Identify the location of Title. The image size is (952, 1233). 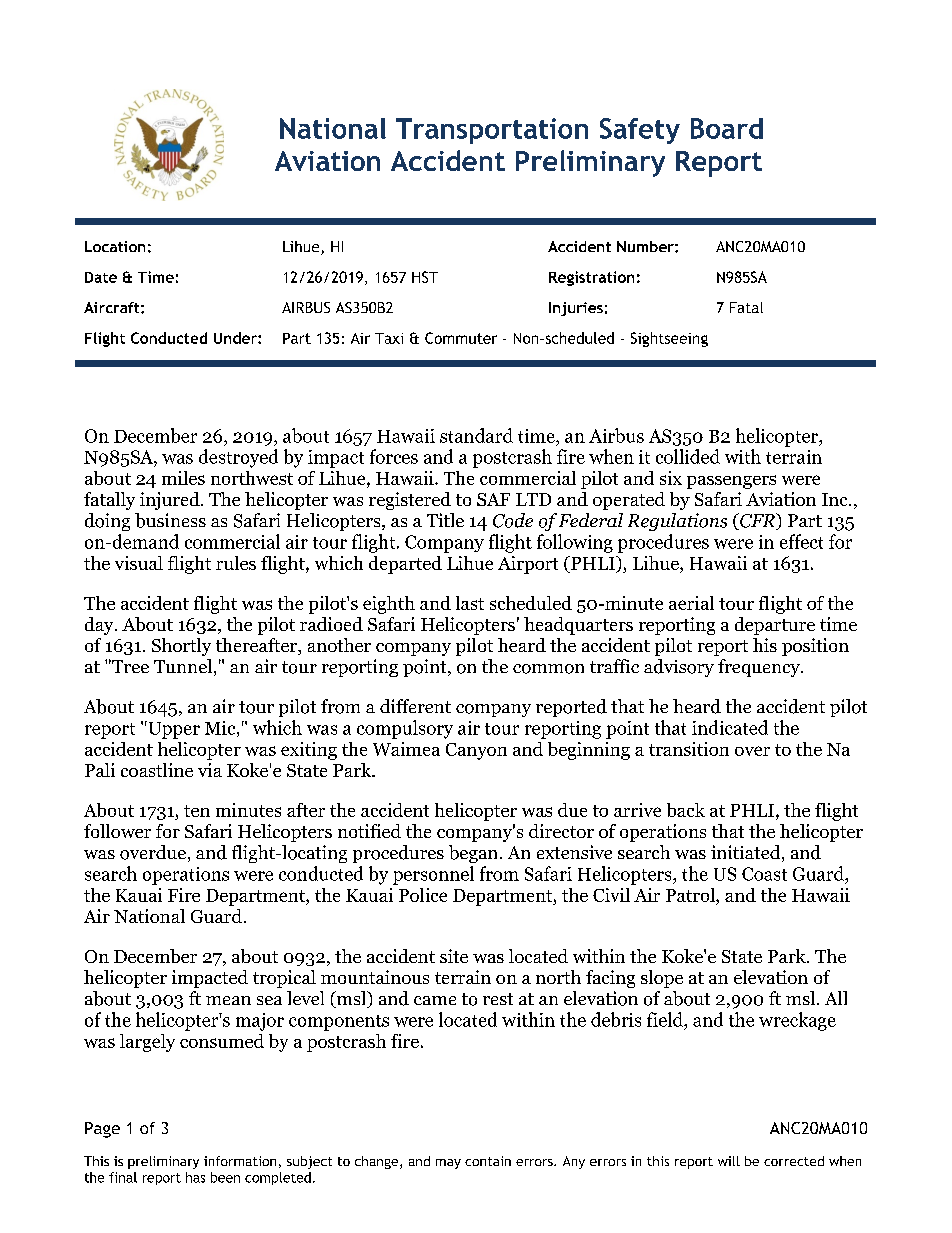
(445, 520).
